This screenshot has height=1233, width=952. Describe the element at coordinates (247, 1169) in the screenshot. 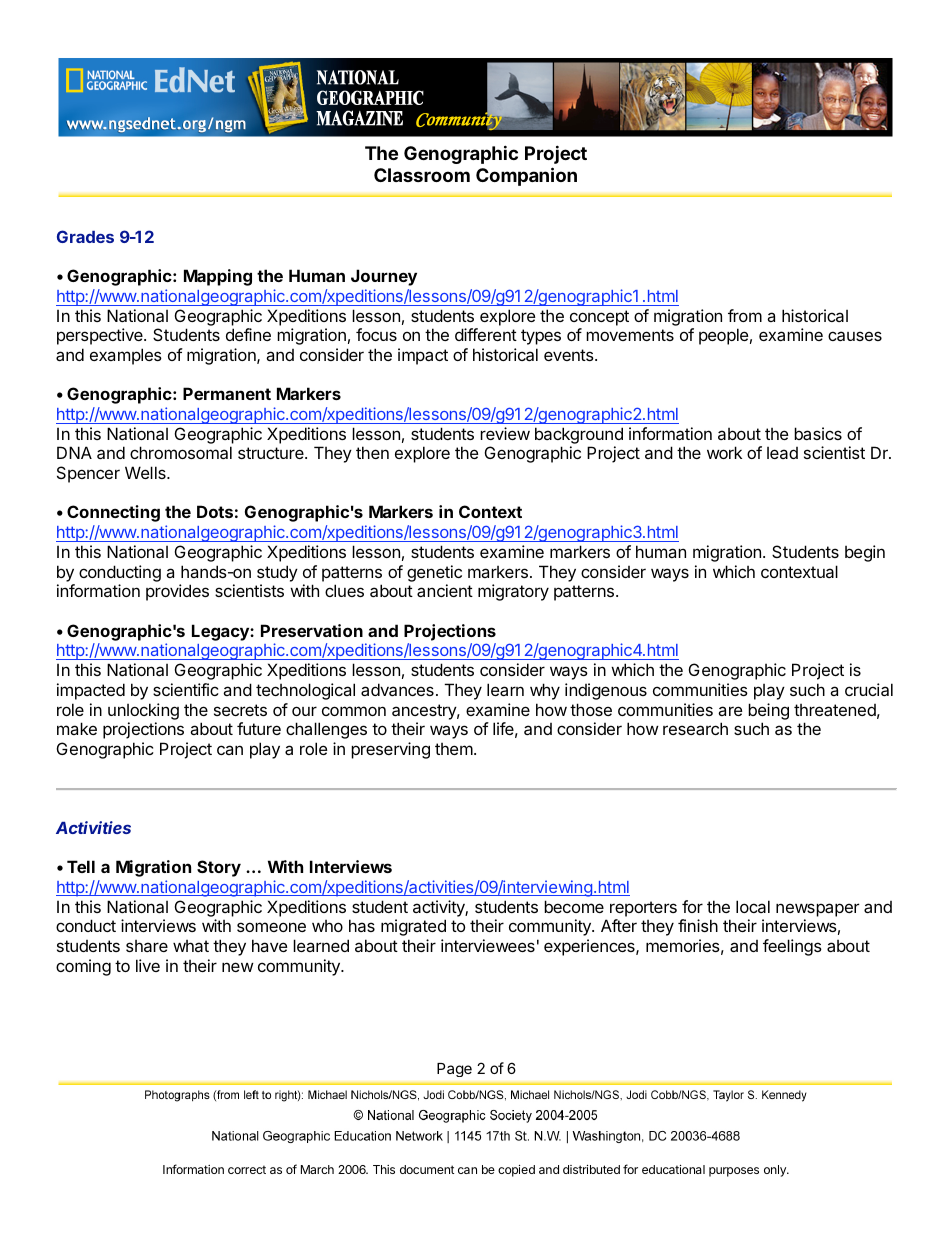

I see `correct` at that location.
